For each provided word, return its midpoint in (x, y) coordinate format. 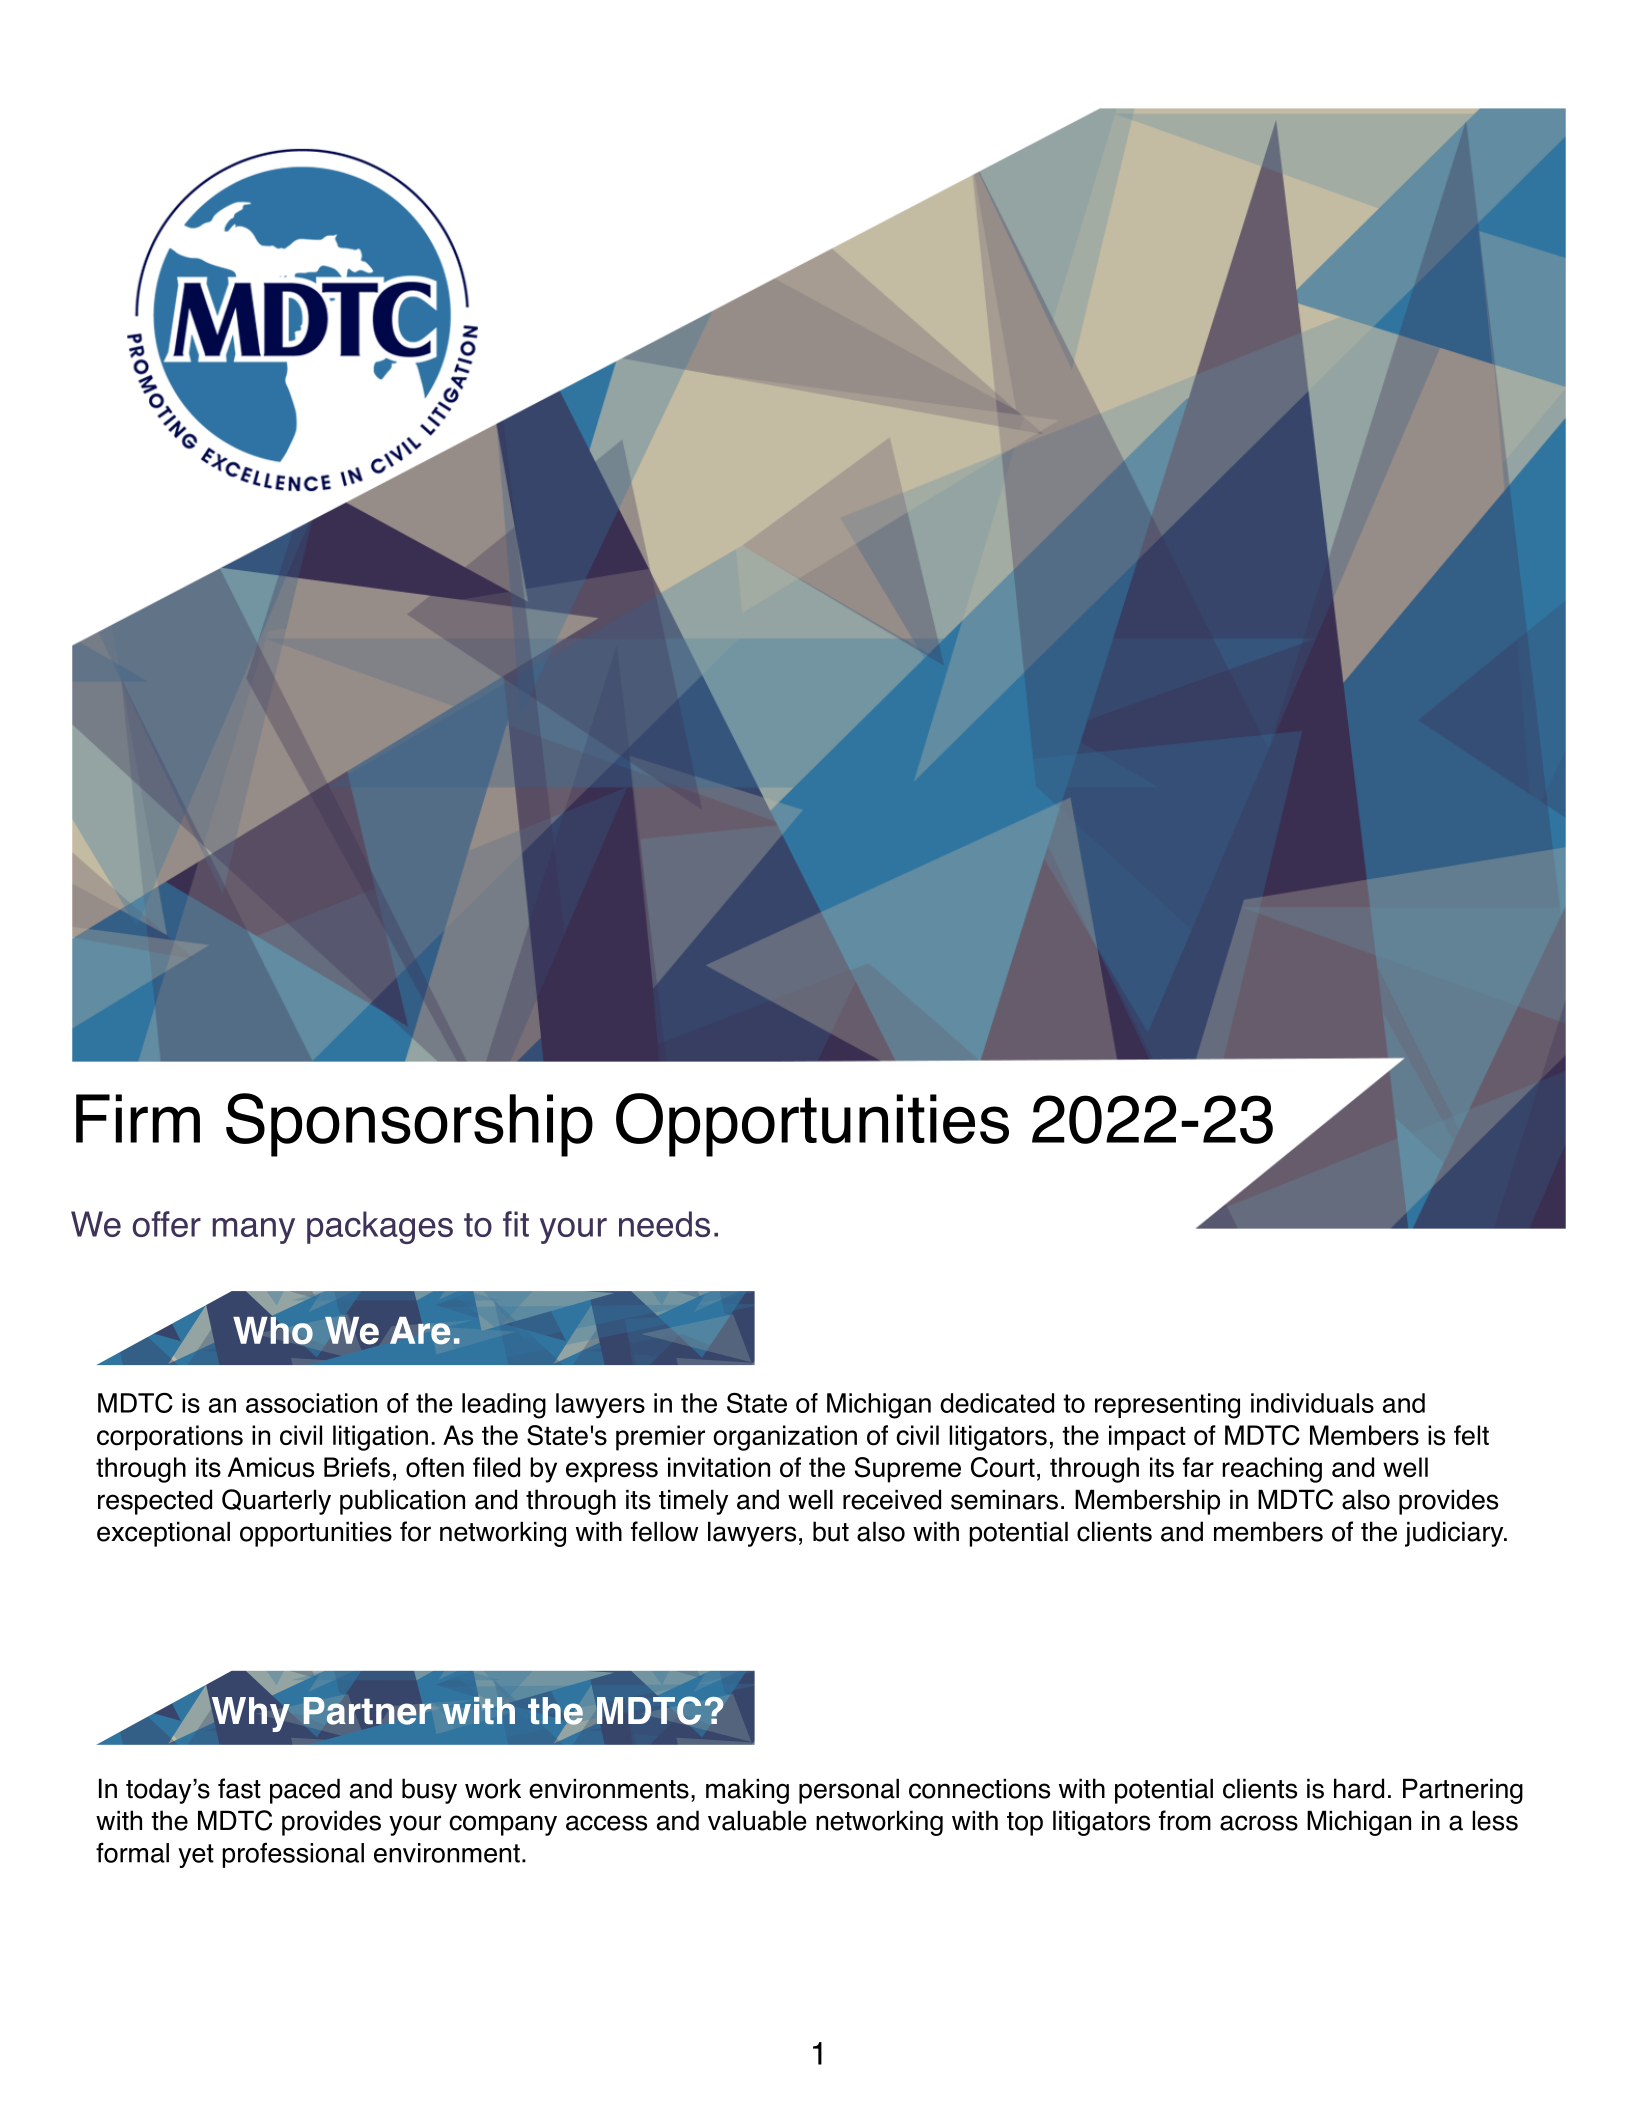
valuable (757, 1820)
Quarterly (276, 1502)
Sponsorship (409, 1125)
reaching (1272, 1470)
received (892, 1499)
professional (293, 1855)
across (1259, 1823)
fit (516, 1224)
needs (664, 1224)
